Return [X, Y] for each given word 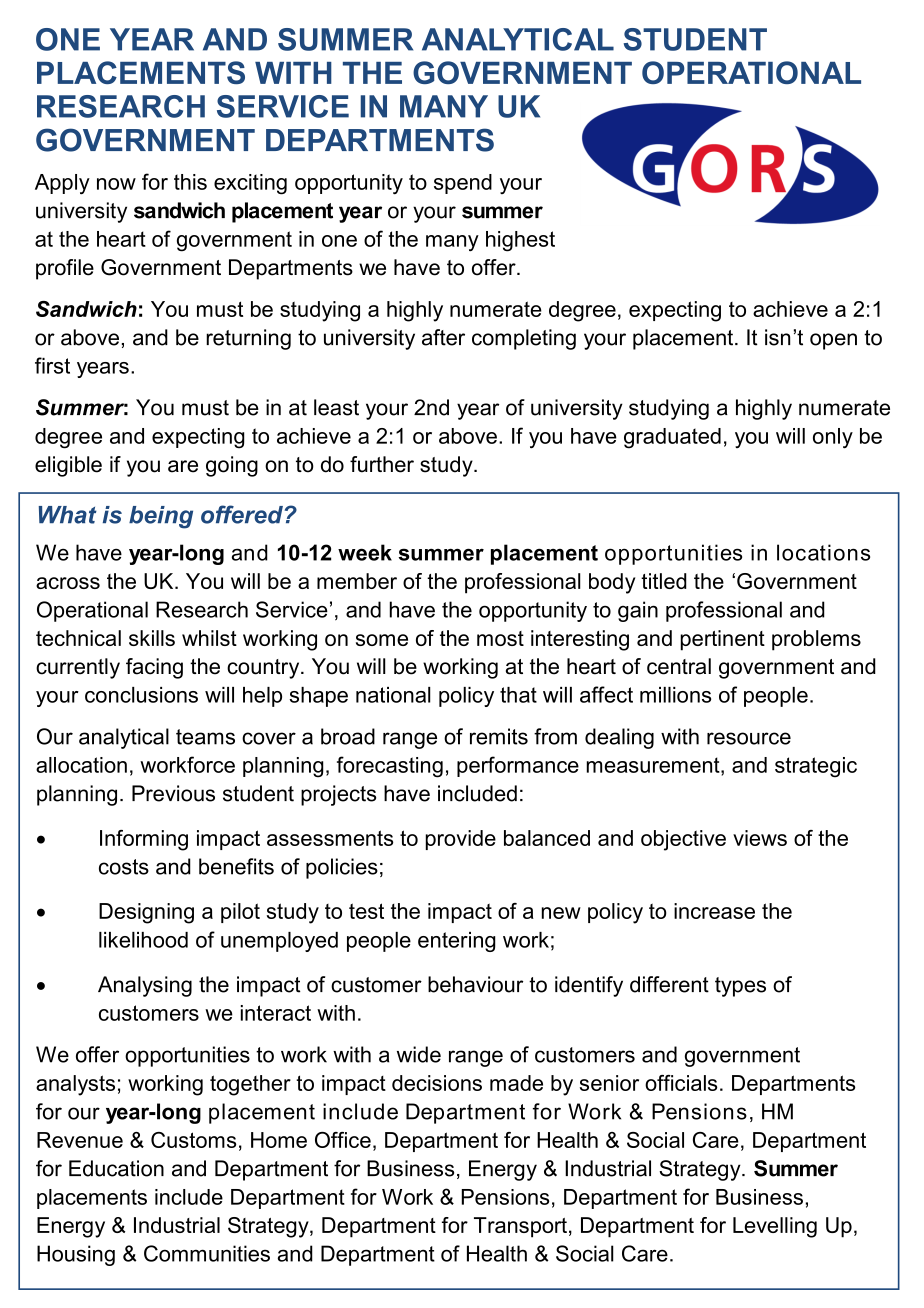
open [833, 341]
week [365, 552]
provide [461, 840]
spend [463, 184]
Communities [207, 1253]
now [116, 184]
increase [714, 911]
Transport [520, 1227]
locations [823, 552]
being [161, 517]
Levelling [775, 1227]
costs [124, 867]
